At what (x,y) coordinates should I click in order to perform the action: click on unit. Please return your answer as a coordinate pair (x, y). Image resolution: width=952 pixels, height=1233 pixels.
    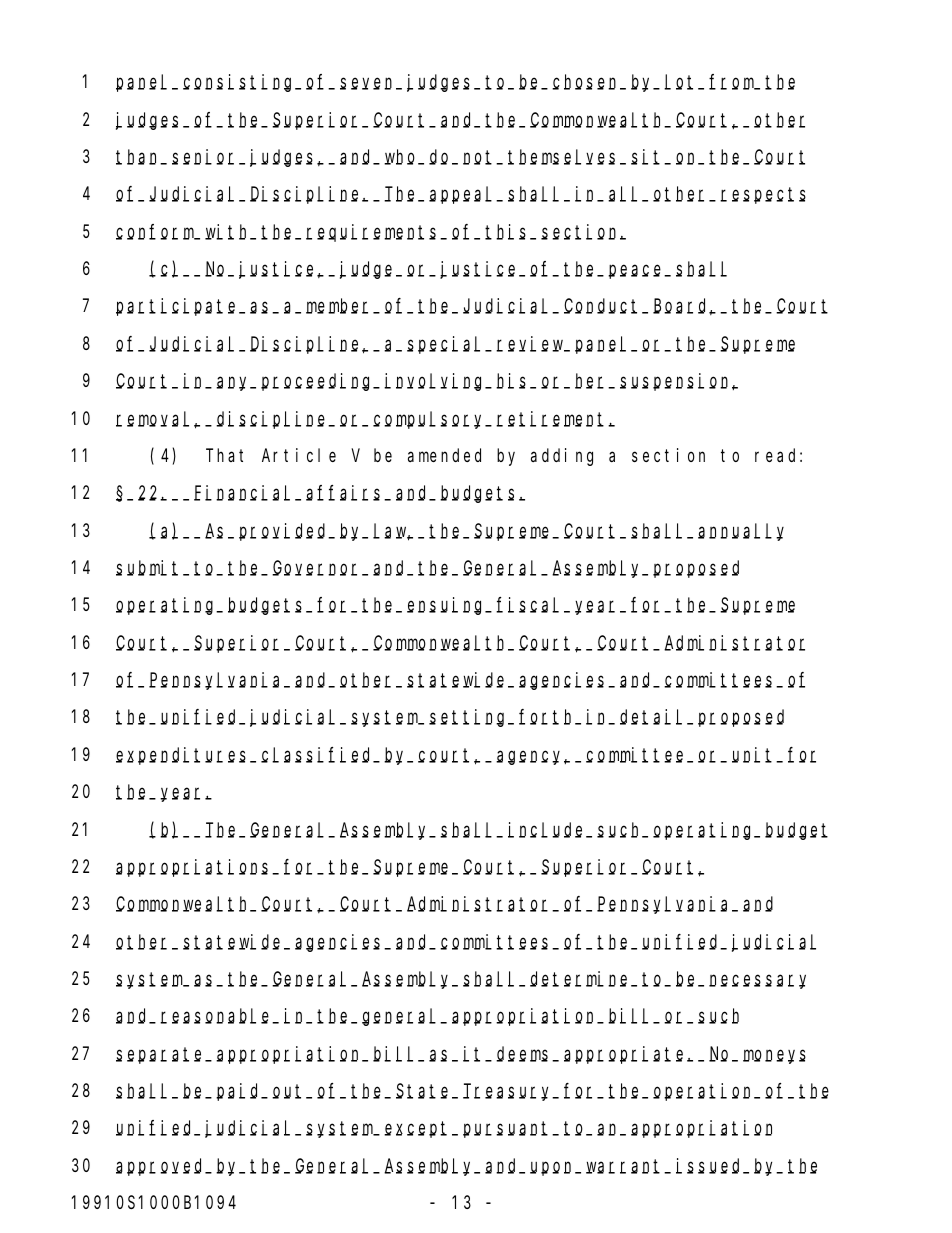
    Looking at the image, I should click on (755, 755).
